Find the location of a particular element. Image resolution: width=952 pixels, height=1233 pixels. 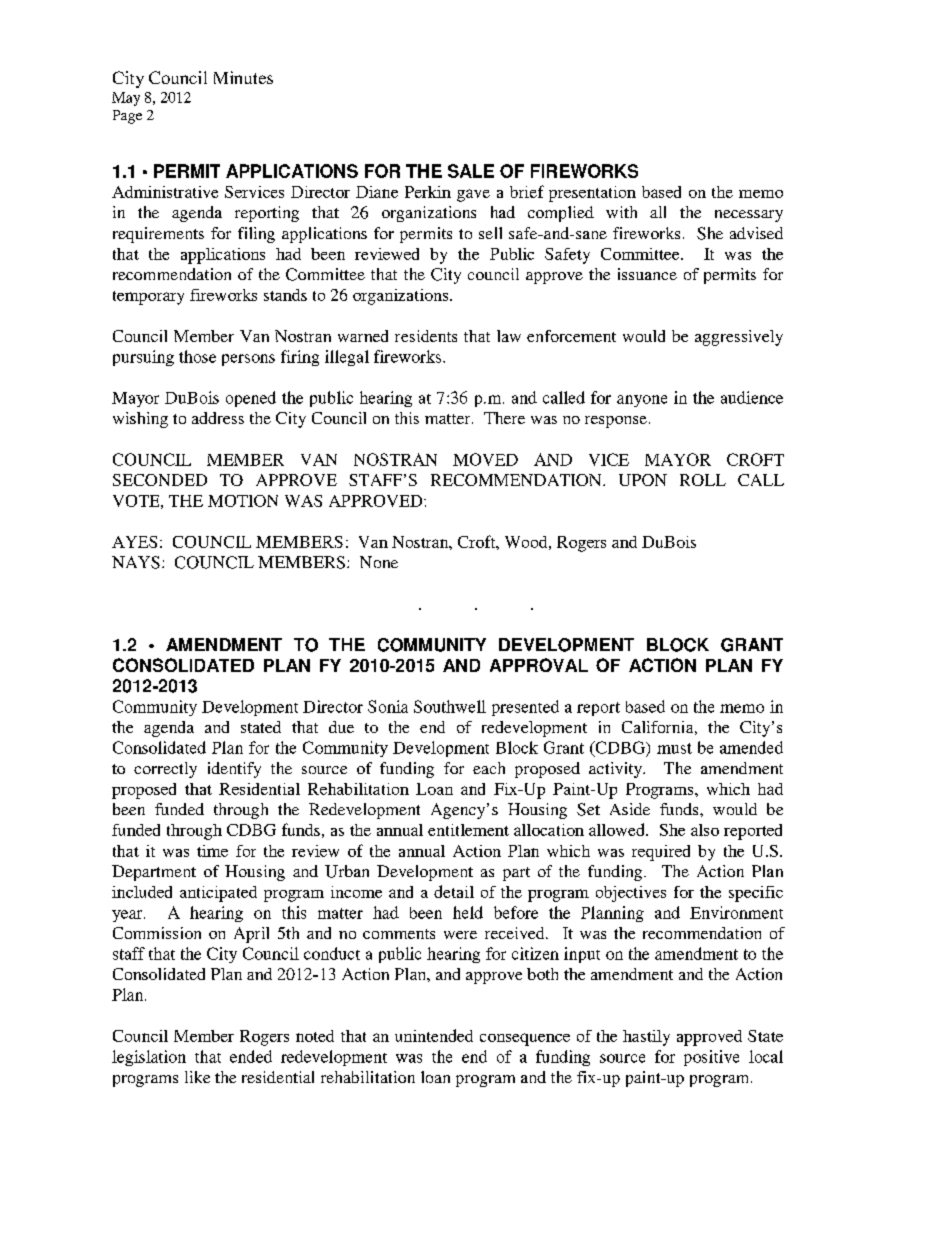

None is located at coordinates (379, 562).
